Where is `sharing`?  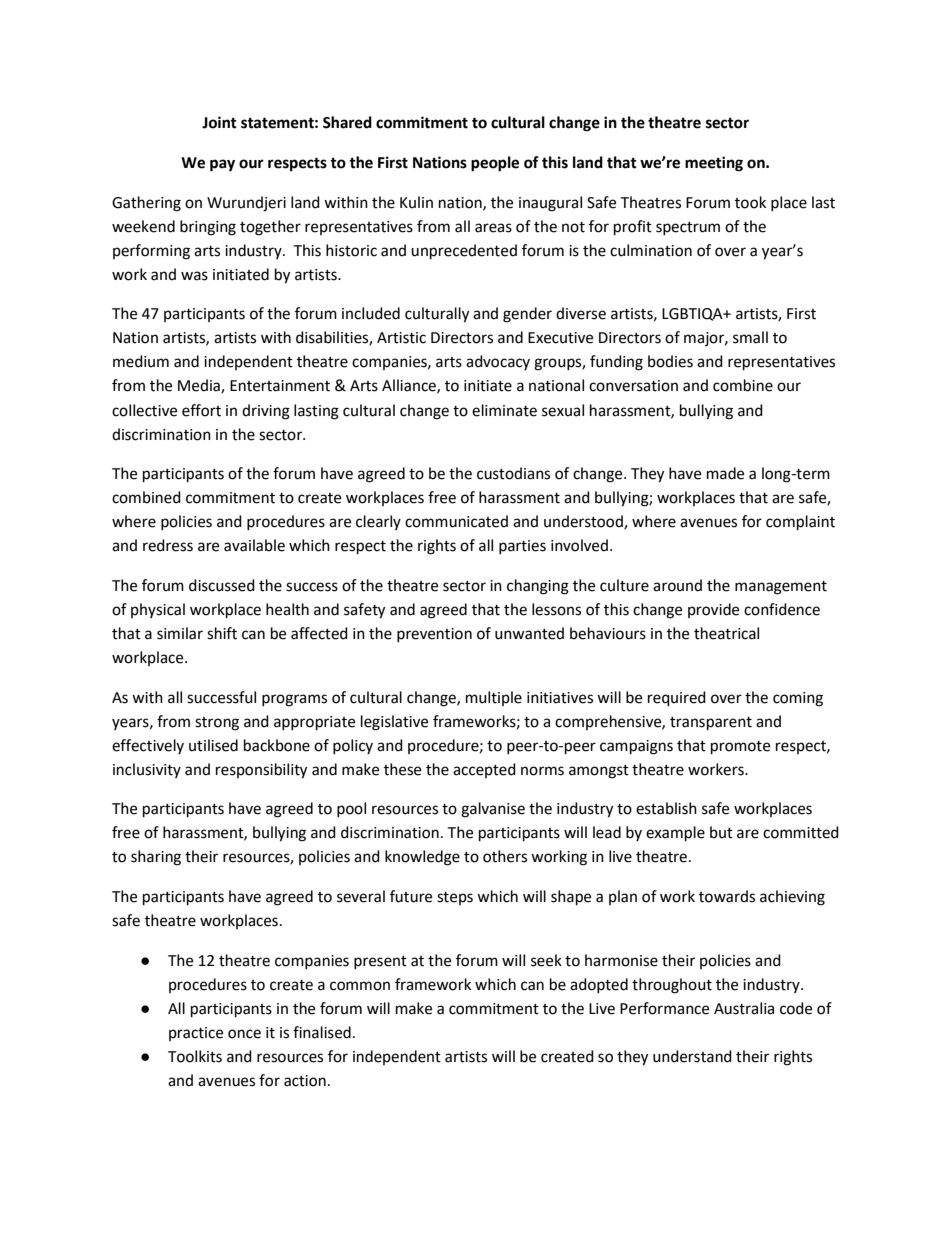
sharing is located at coordinates (156, 858).
